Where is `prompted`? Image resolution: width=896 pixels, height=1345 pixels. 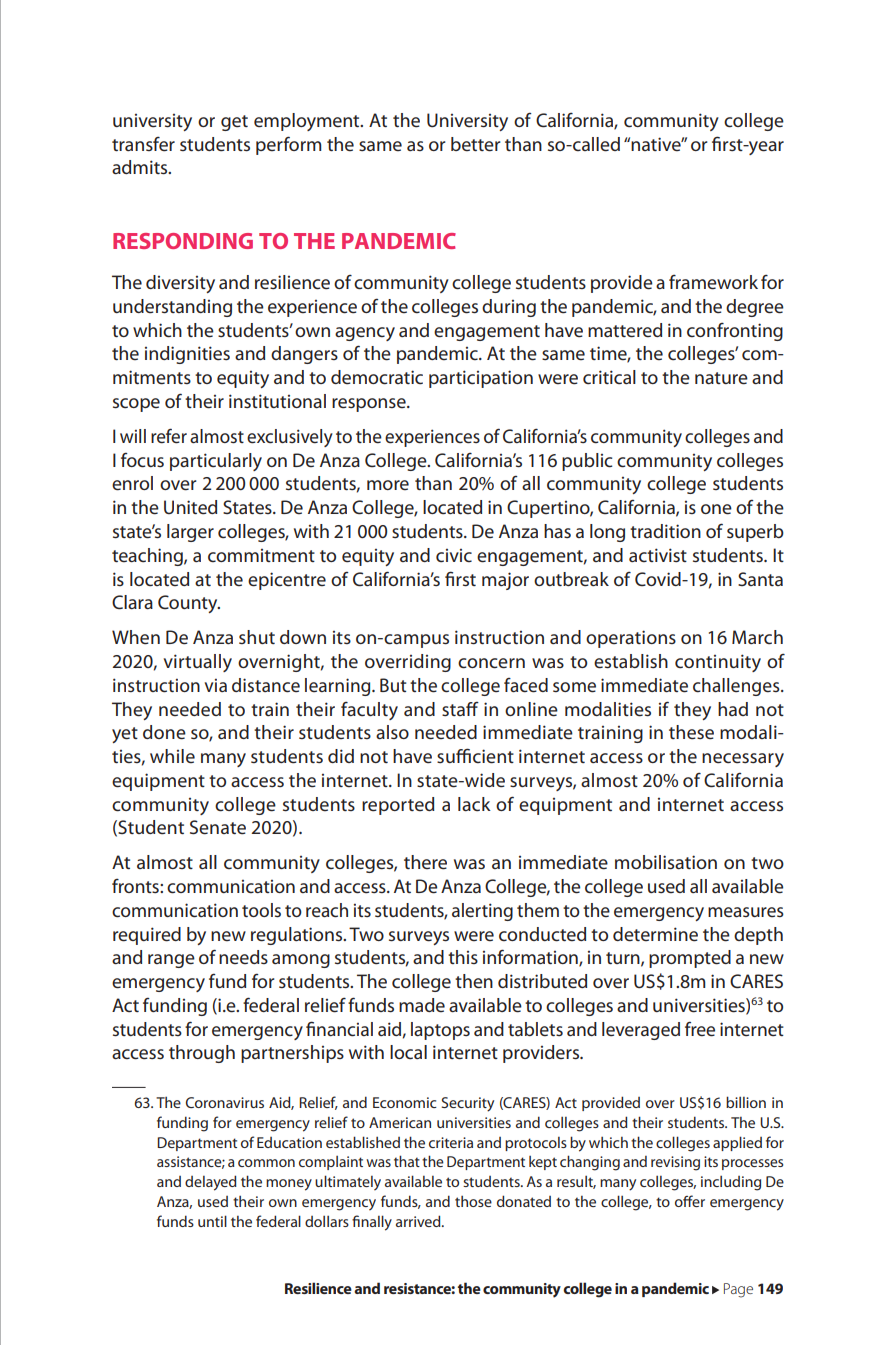 prompted is located at coordinates (690, 959).
